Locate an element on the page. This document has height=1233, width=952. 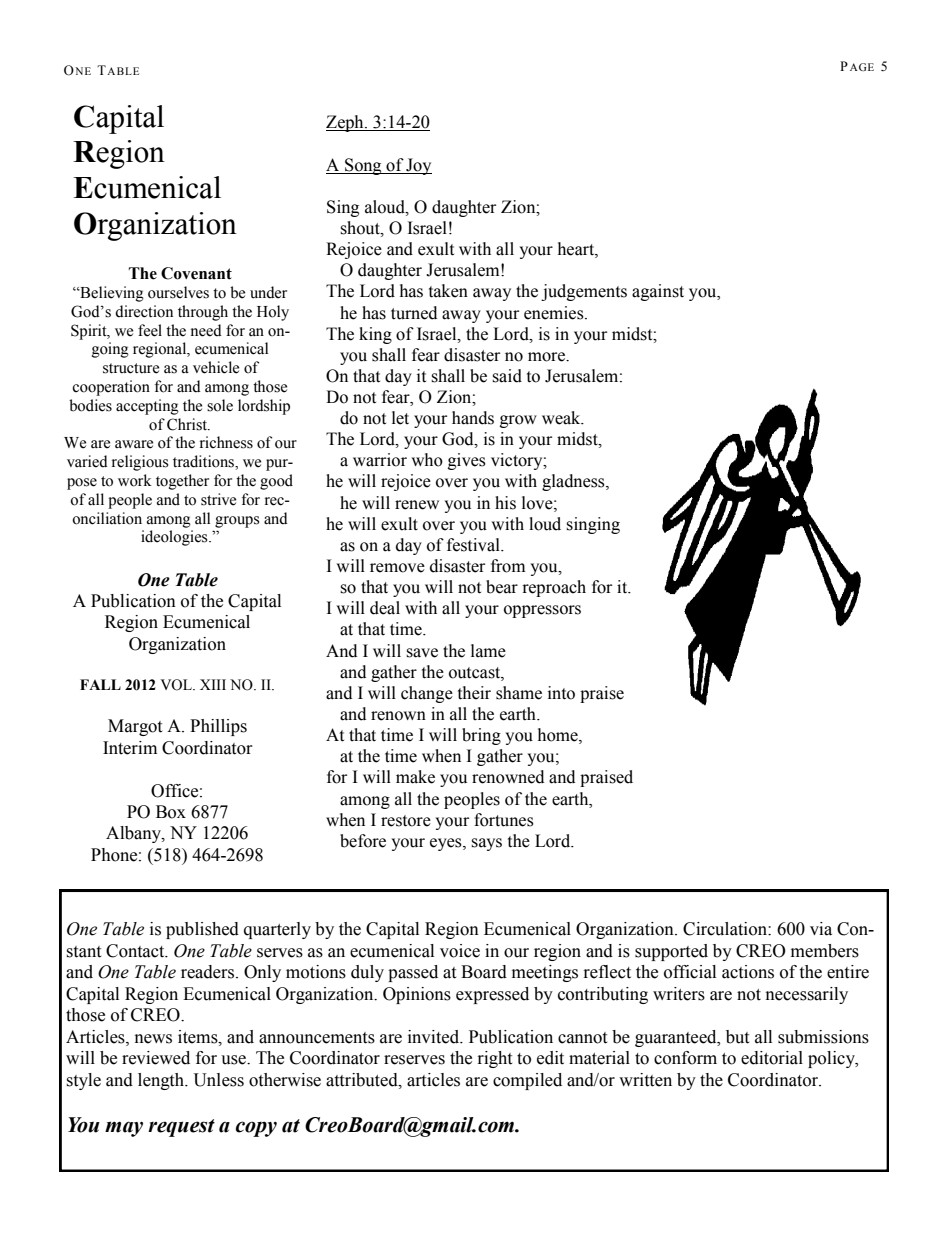
policy is located at coordinates (832, 1059).
